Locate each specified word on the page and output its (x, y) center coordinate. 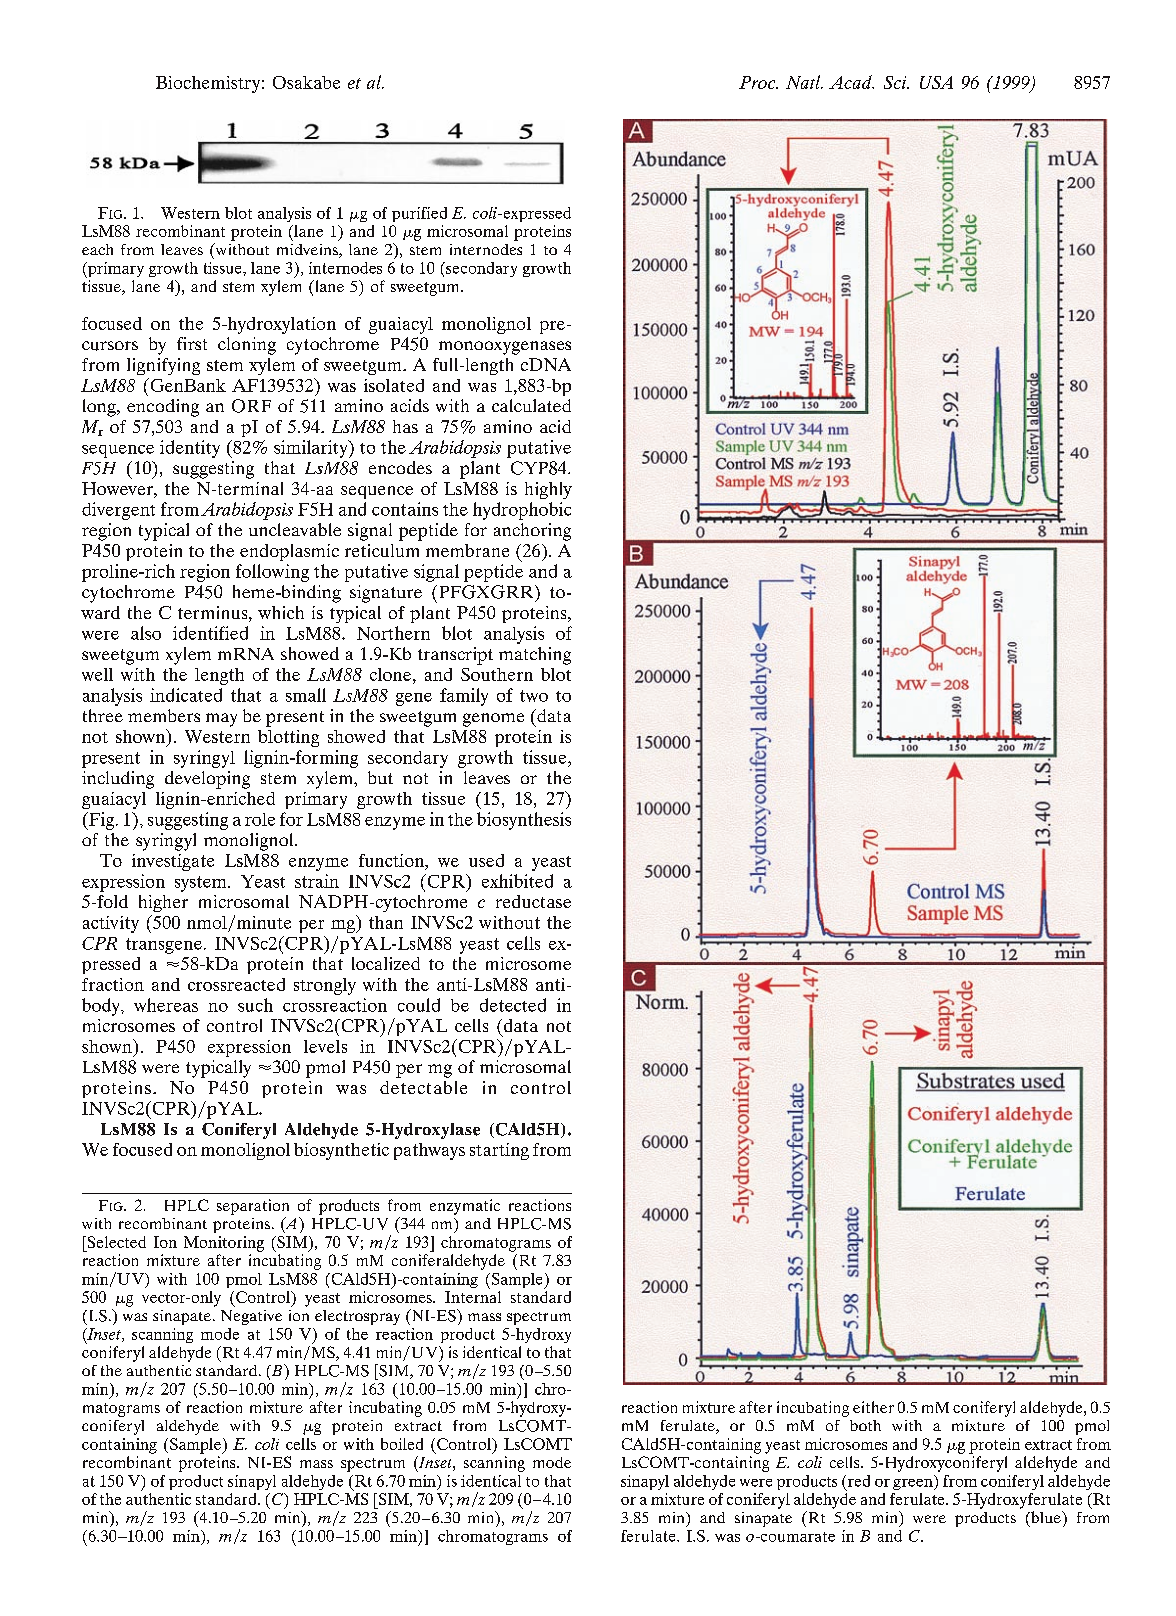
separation (253, 1207)
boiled (402, 1444)
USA (936, 82)
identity (190, 449)
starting (499, 1151)
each (97, 249)
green (914, 1484)
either (873, 1407)
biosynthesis (524, 821)
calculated (531, 405)
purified (419, 214)
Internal (473, 1297)
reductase (533, 901)
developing (207, 780)
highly (548, 490)
